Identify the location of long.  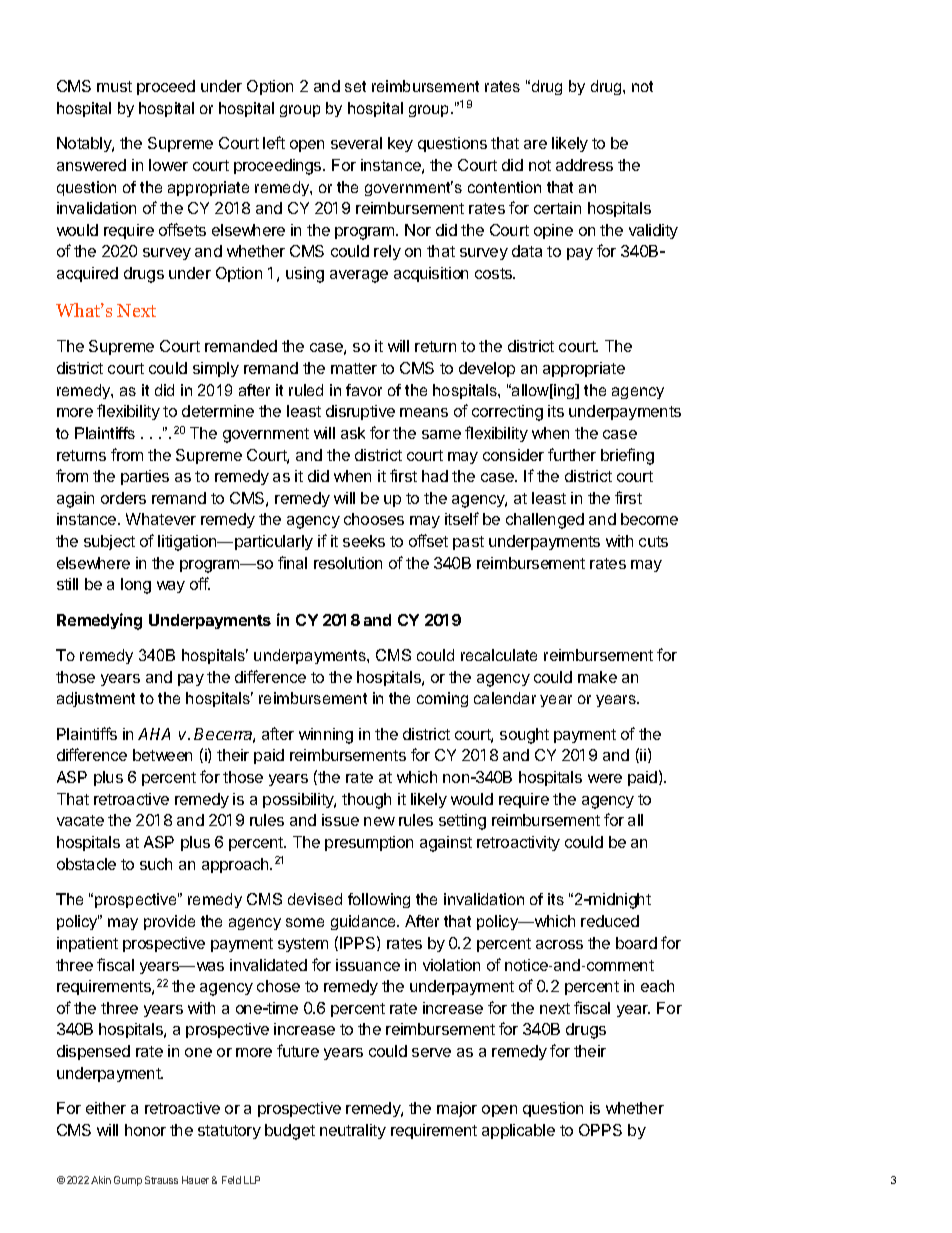
(136, 586).
